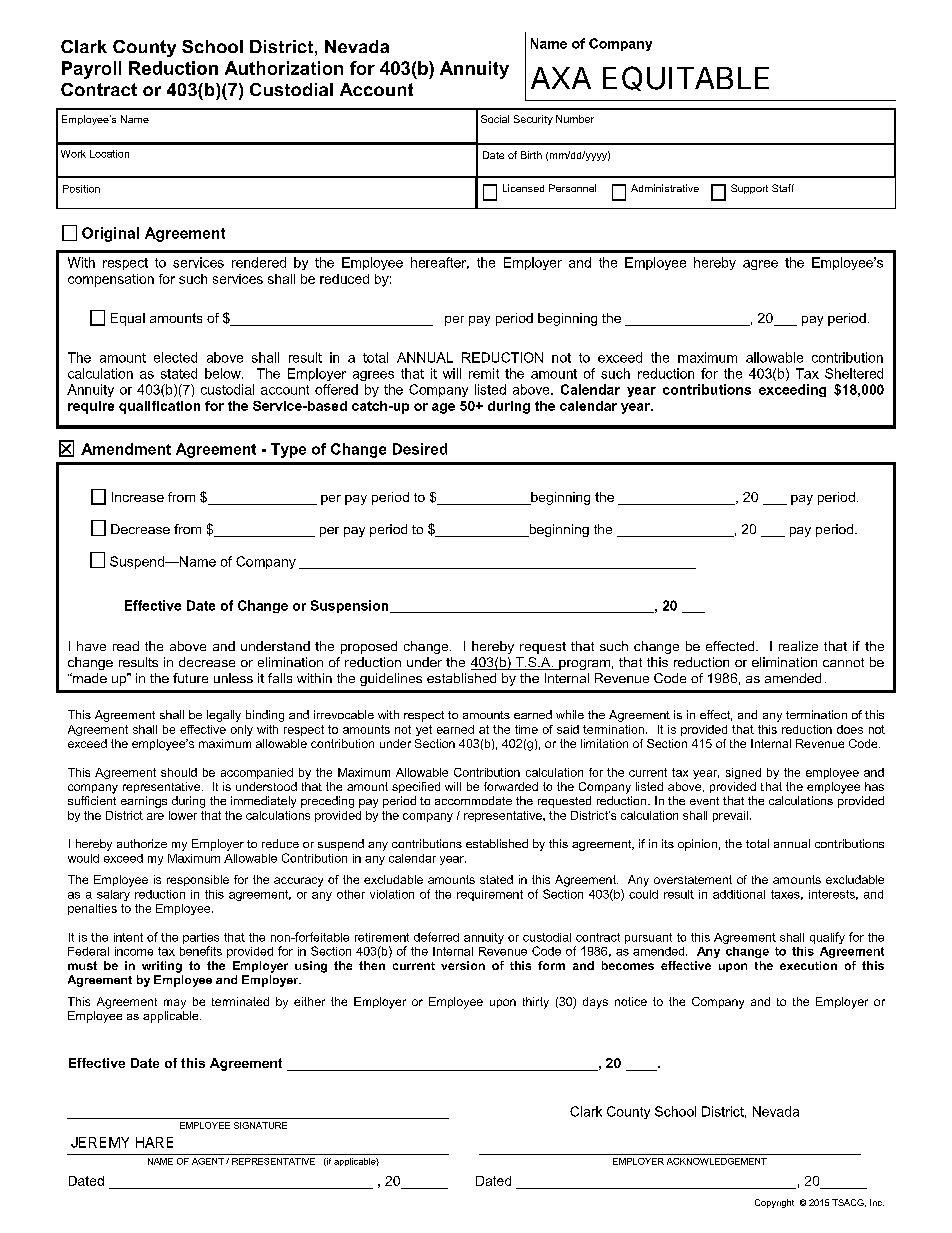 This document has height=1233, width=952. Describe the element at coordinates (260, 1125) in the document. I see `SIGNATURE` at that location.
